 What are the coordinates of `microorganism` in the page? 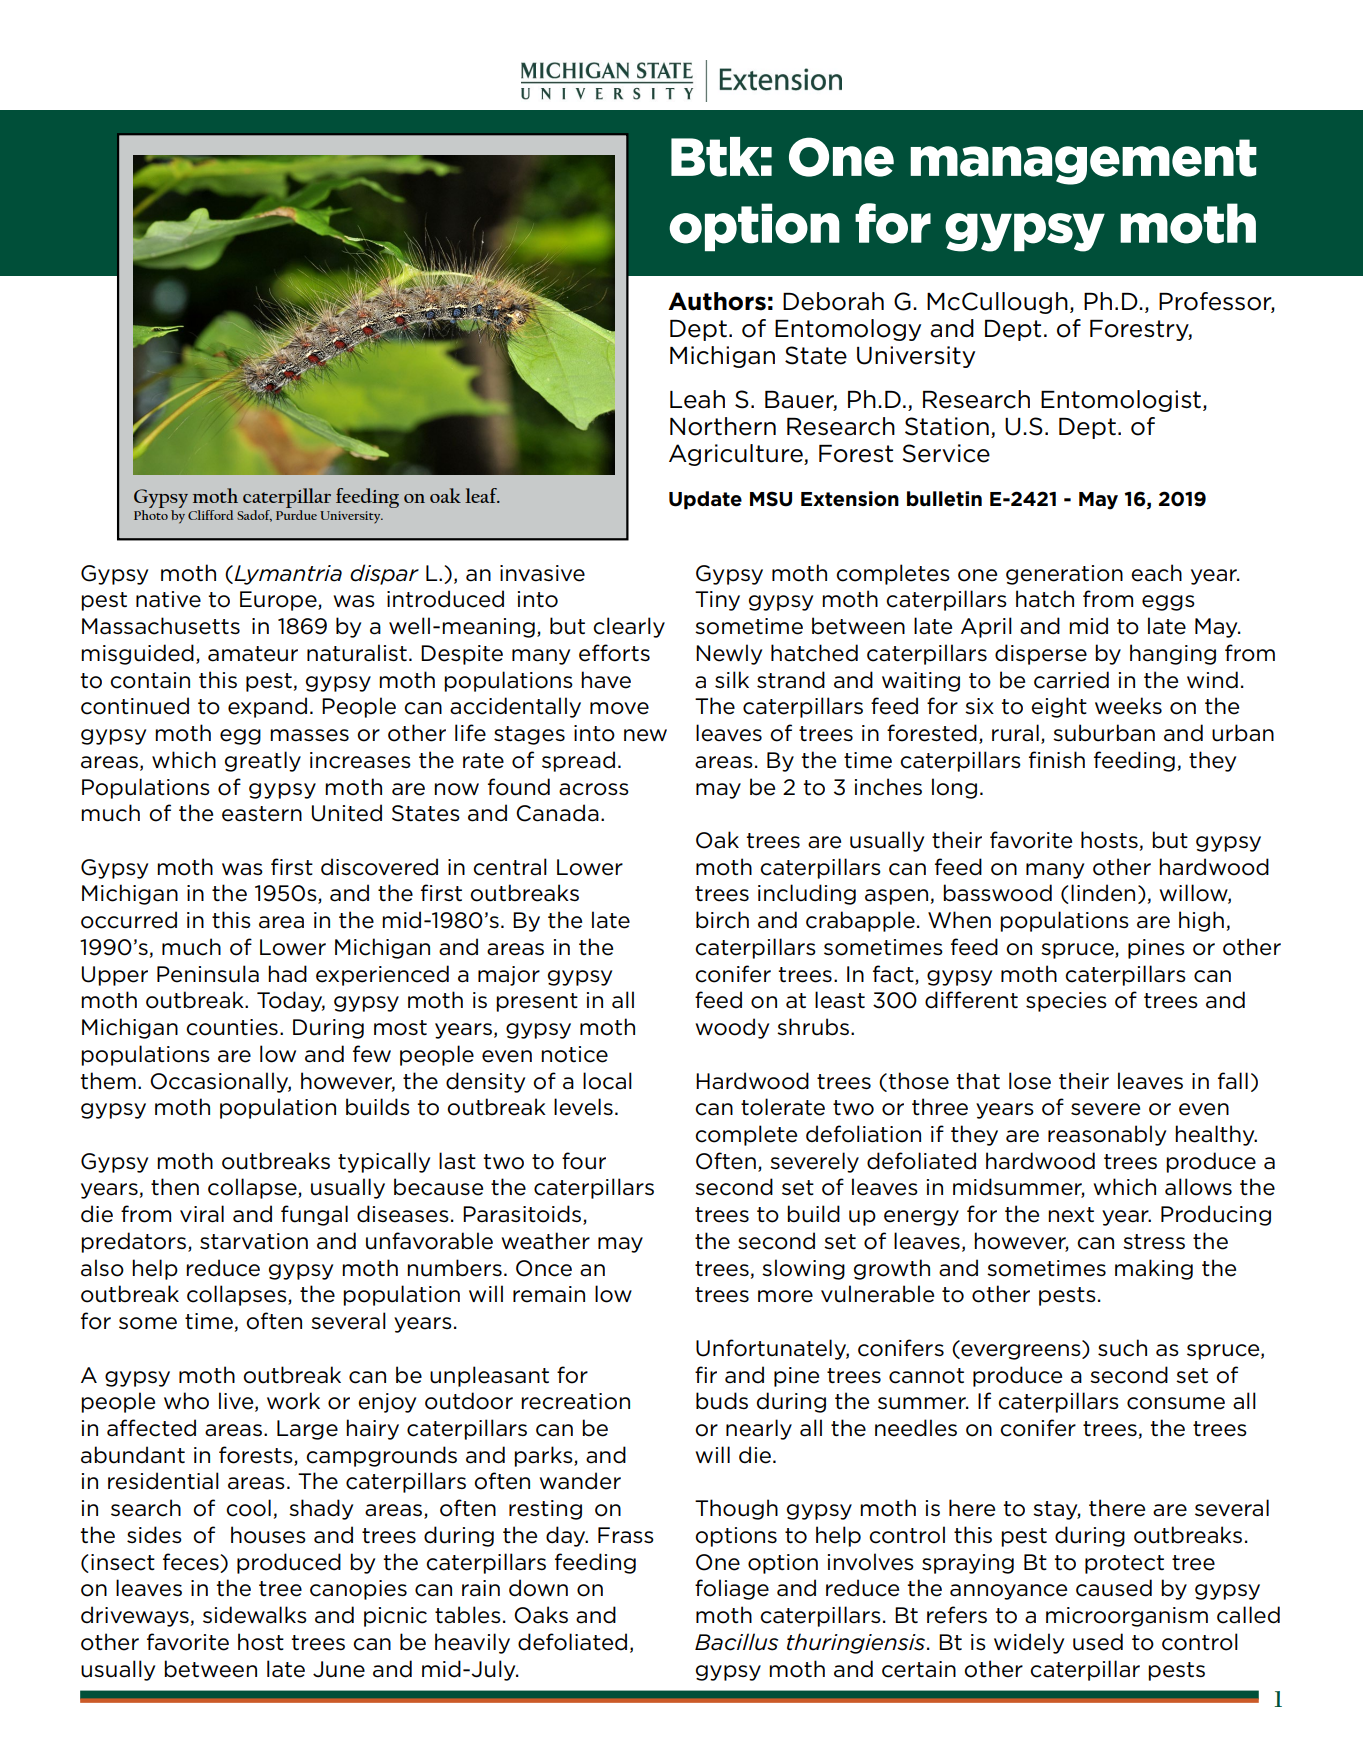 It's located at (1127, 1617).
